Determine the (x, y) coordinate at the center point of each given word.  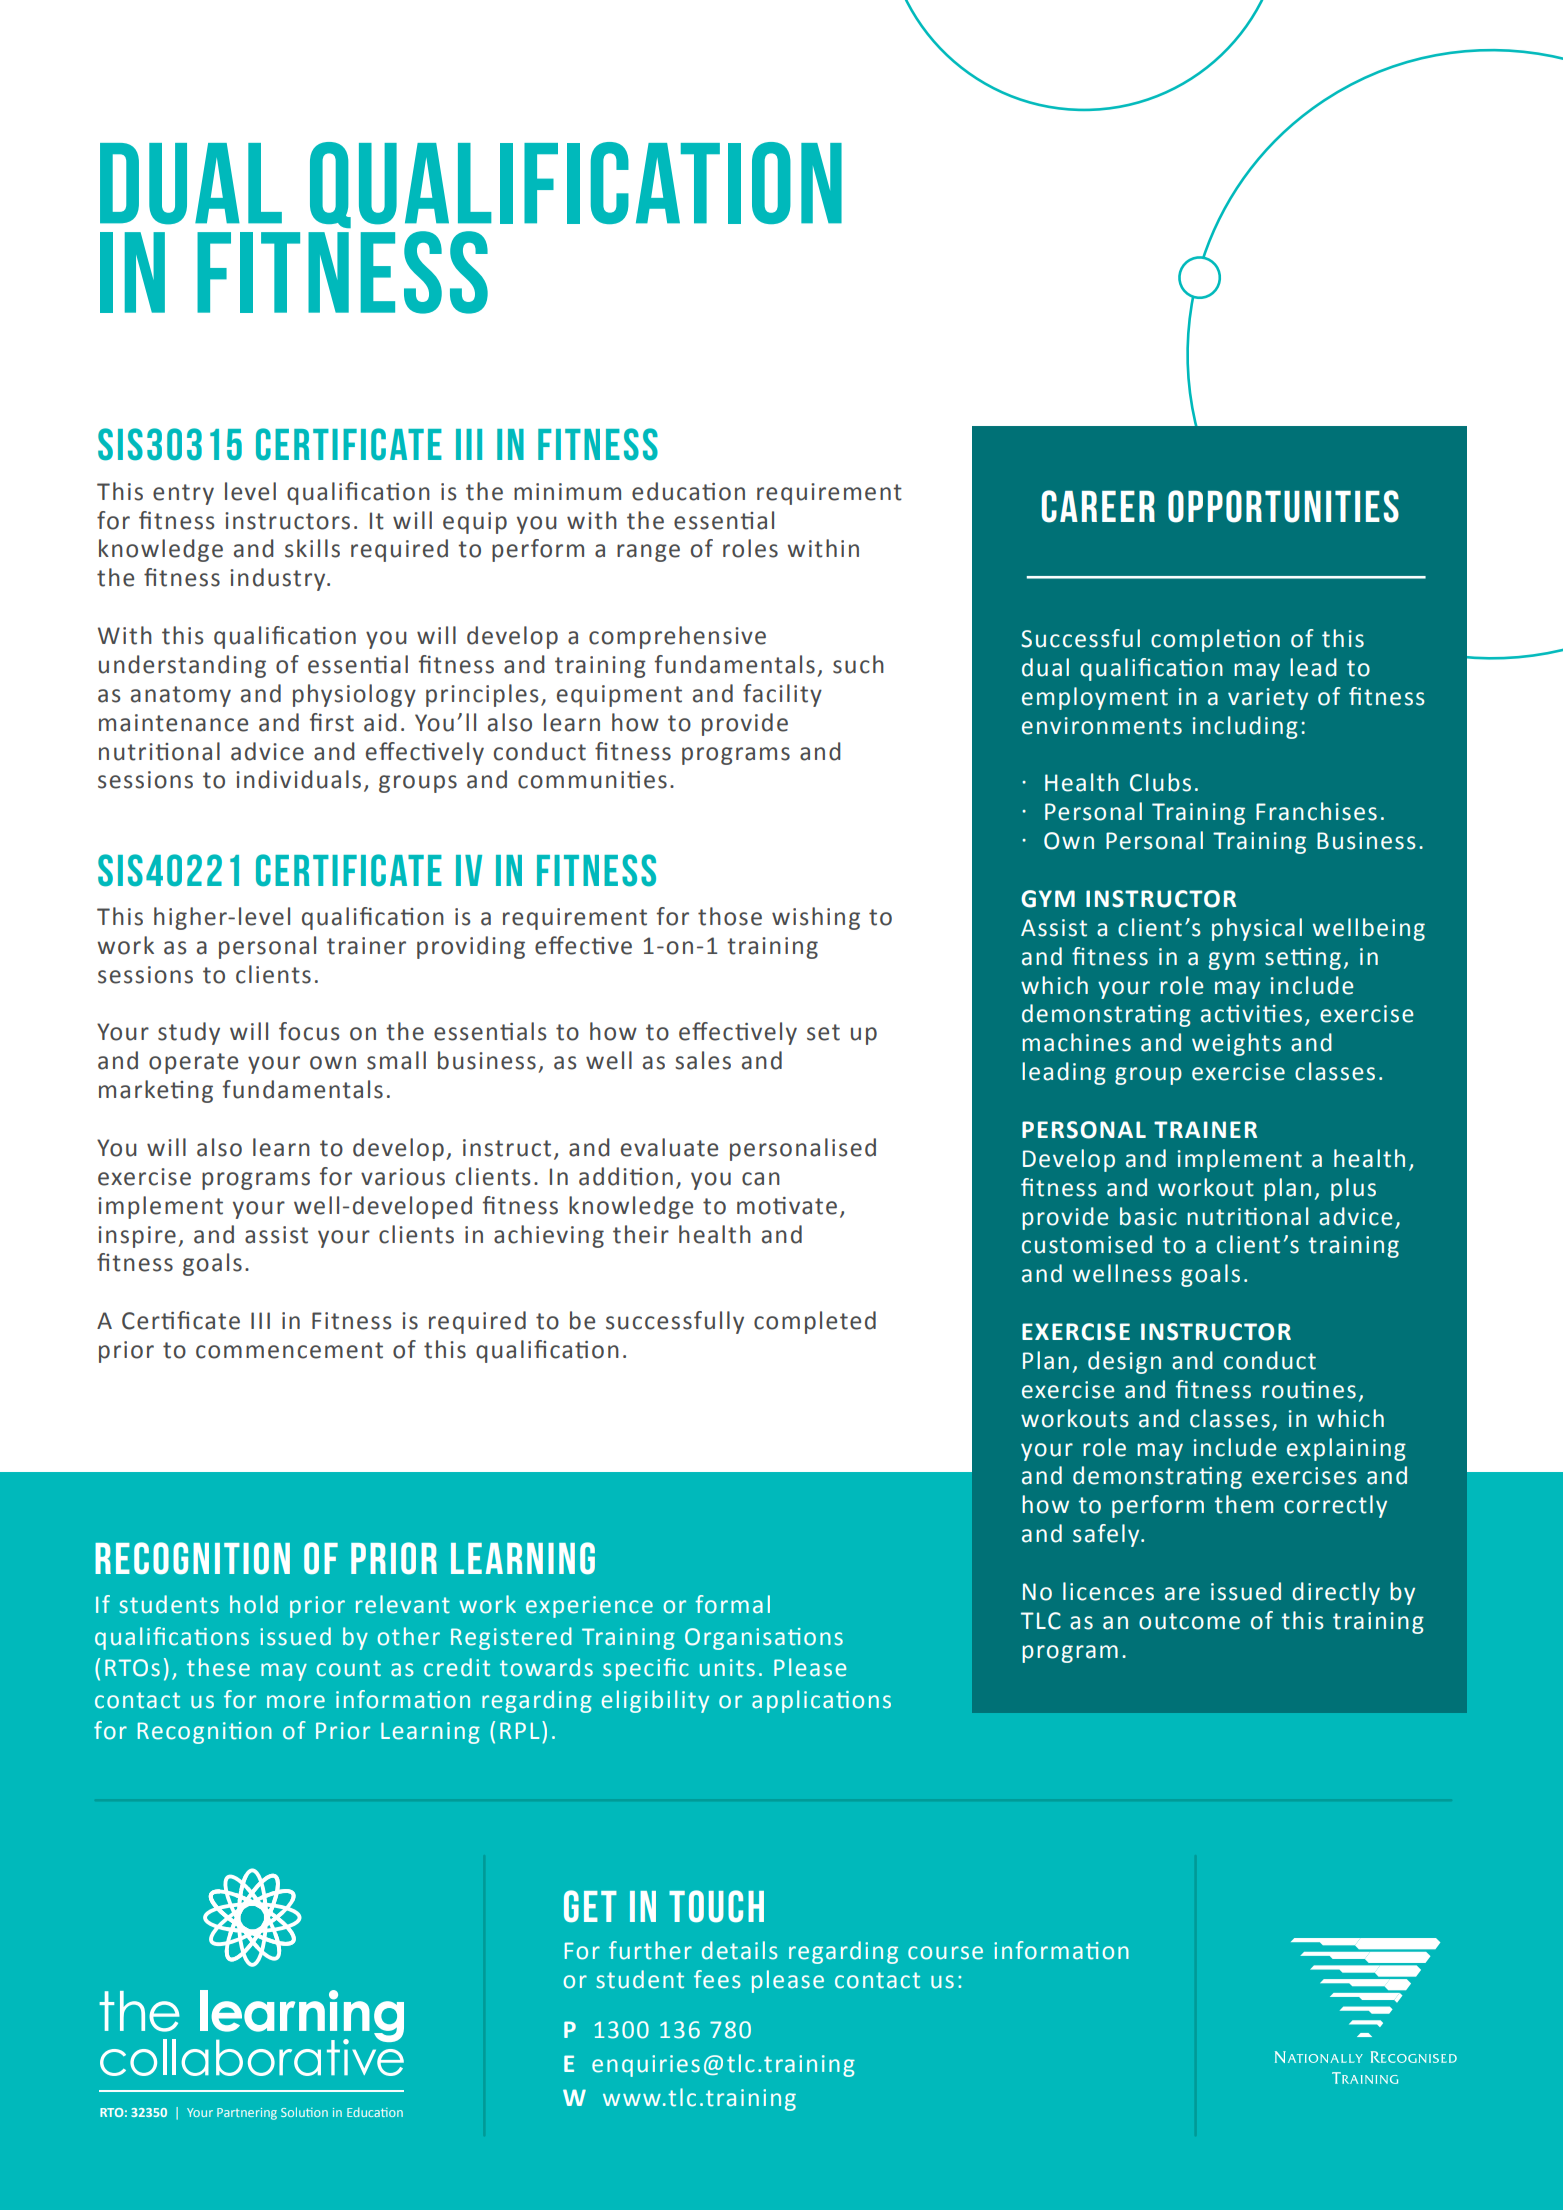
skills (312, 548)
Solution (304, 2112)
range (648, 553)
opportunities (1283, 506)
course (945, 1953)
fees (717, 1979)
